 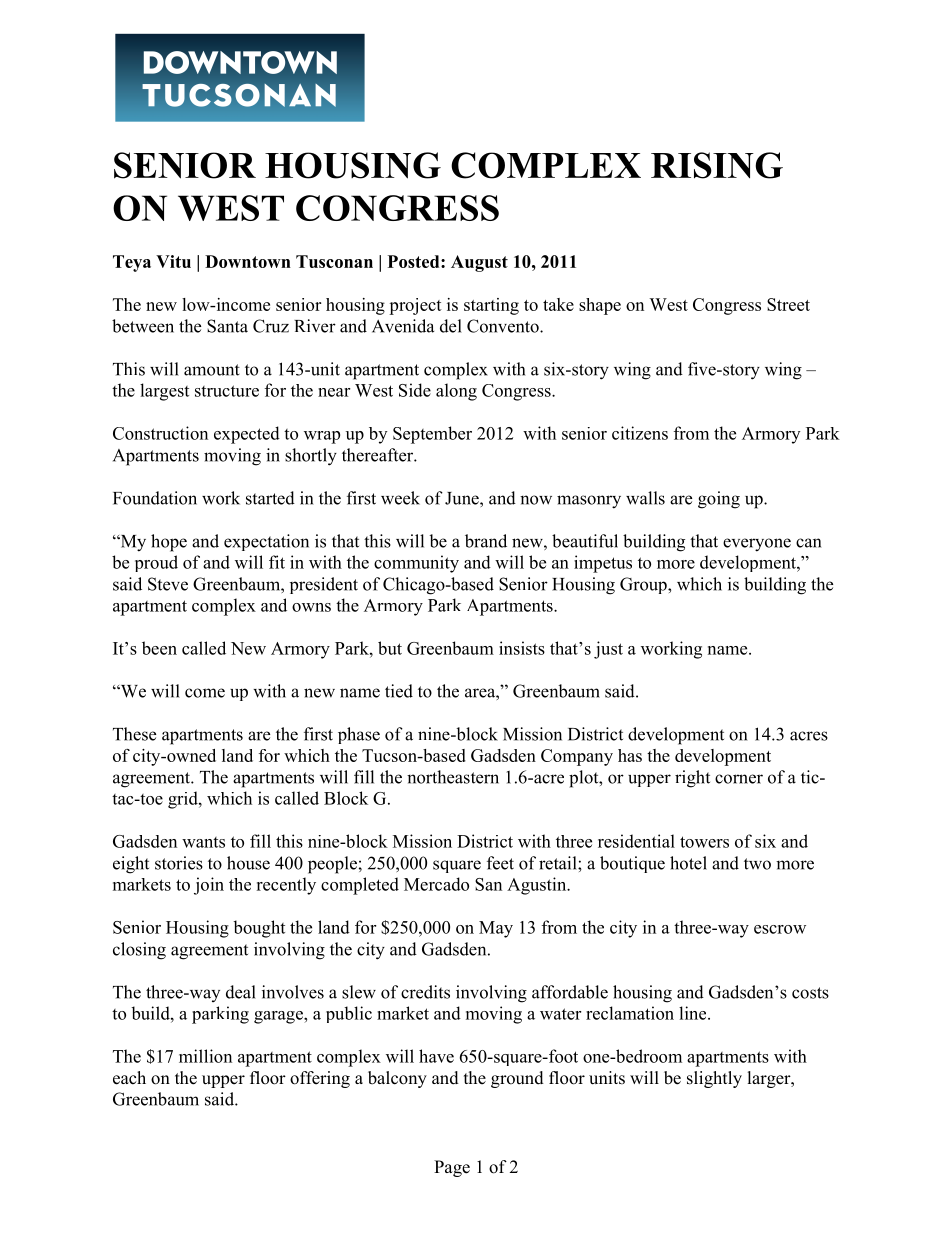 What do you see at coordinates (717, 165) in the screenshot?
I see `RISING` at bounding box center [717, 165].
